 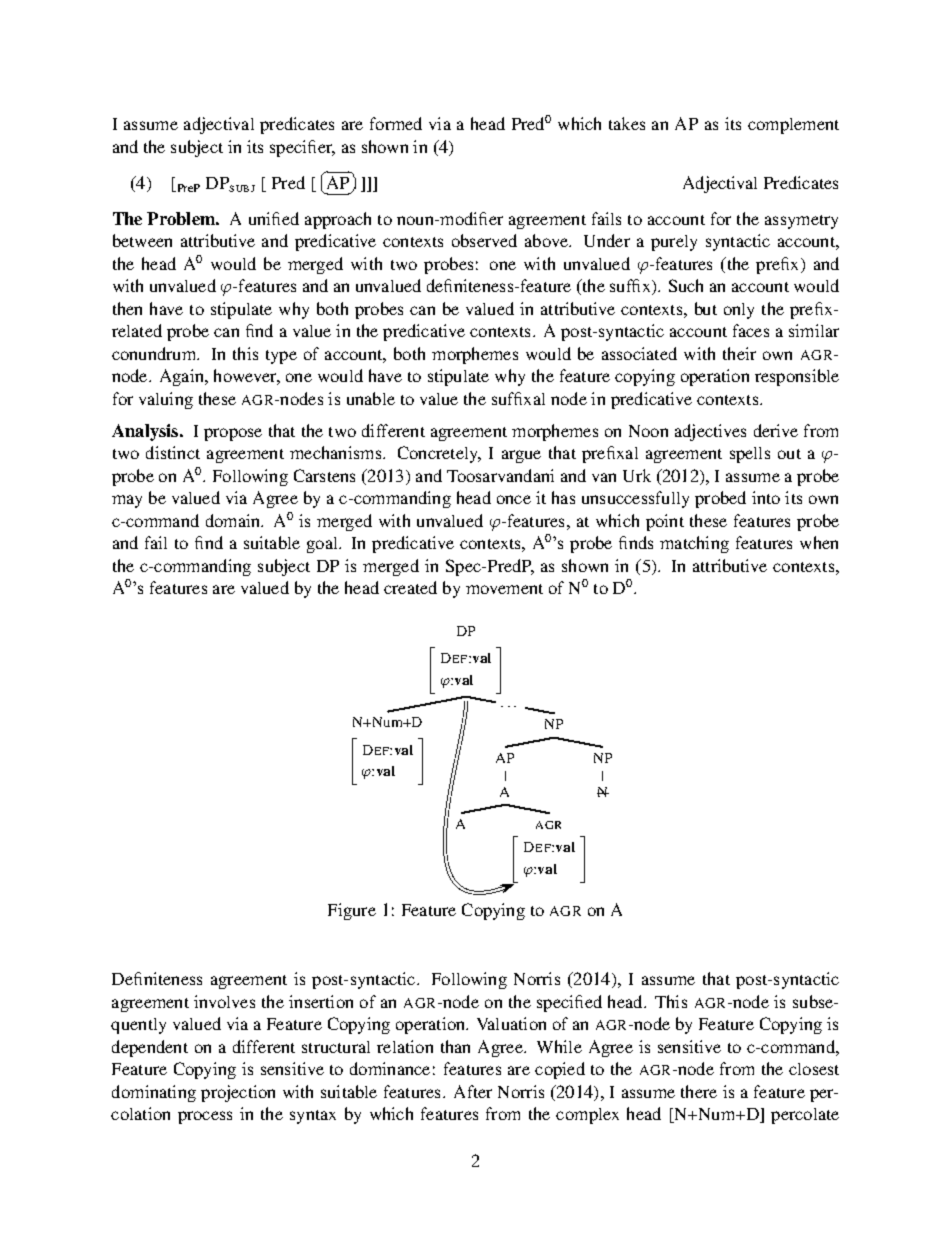 What do you see at coordinates (238, 1093) in the screenshot?
I see `projection` at bounding box center [238, 1093].
